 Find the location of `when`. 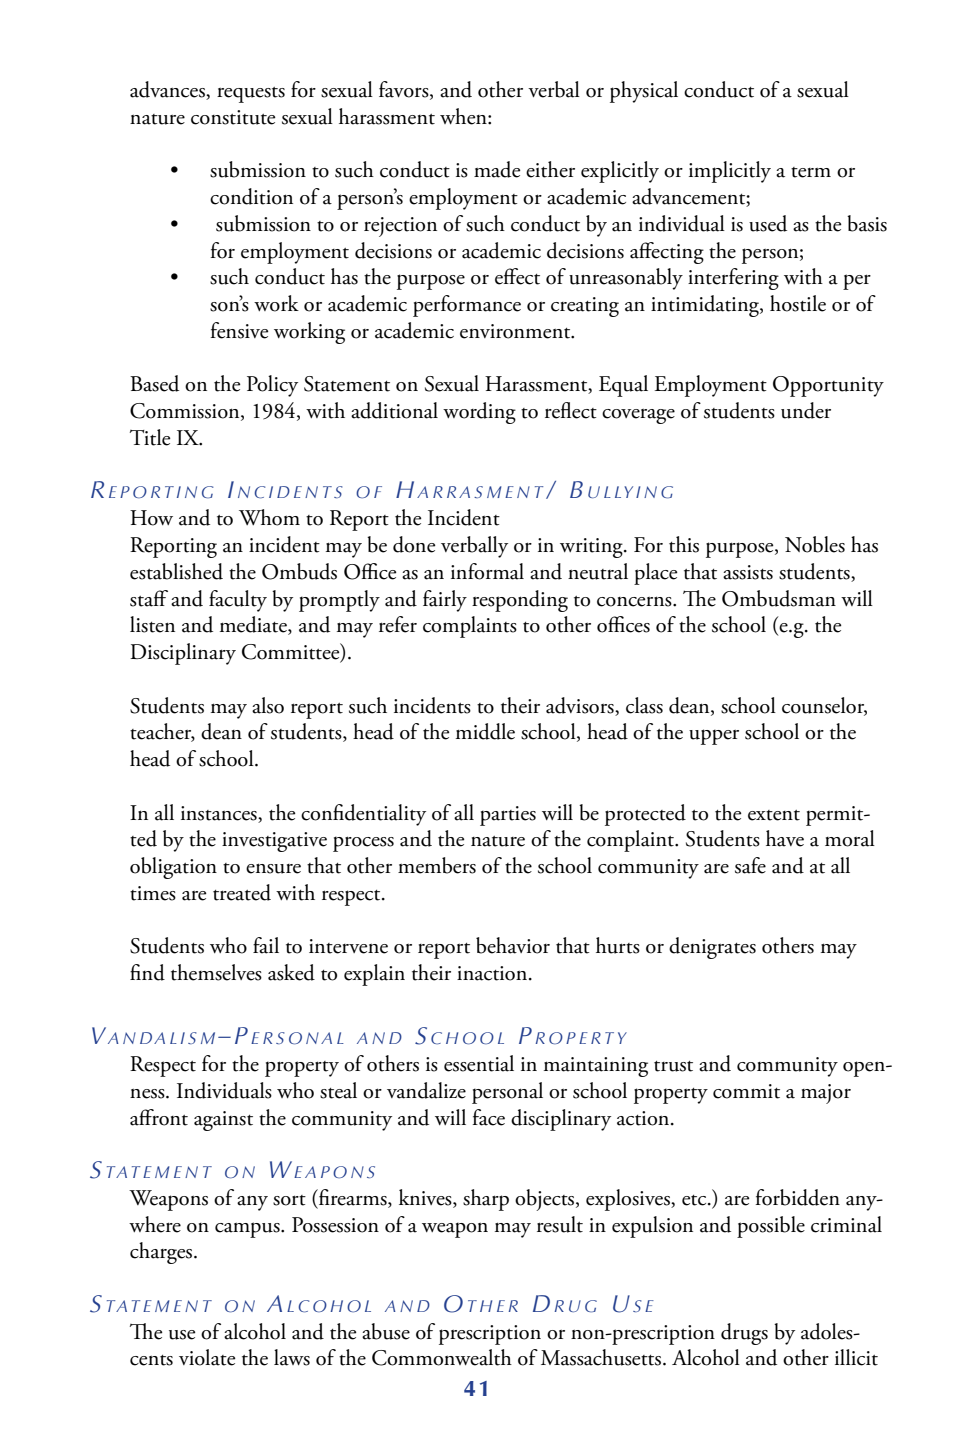

when is located at coordinates (464, 116).
